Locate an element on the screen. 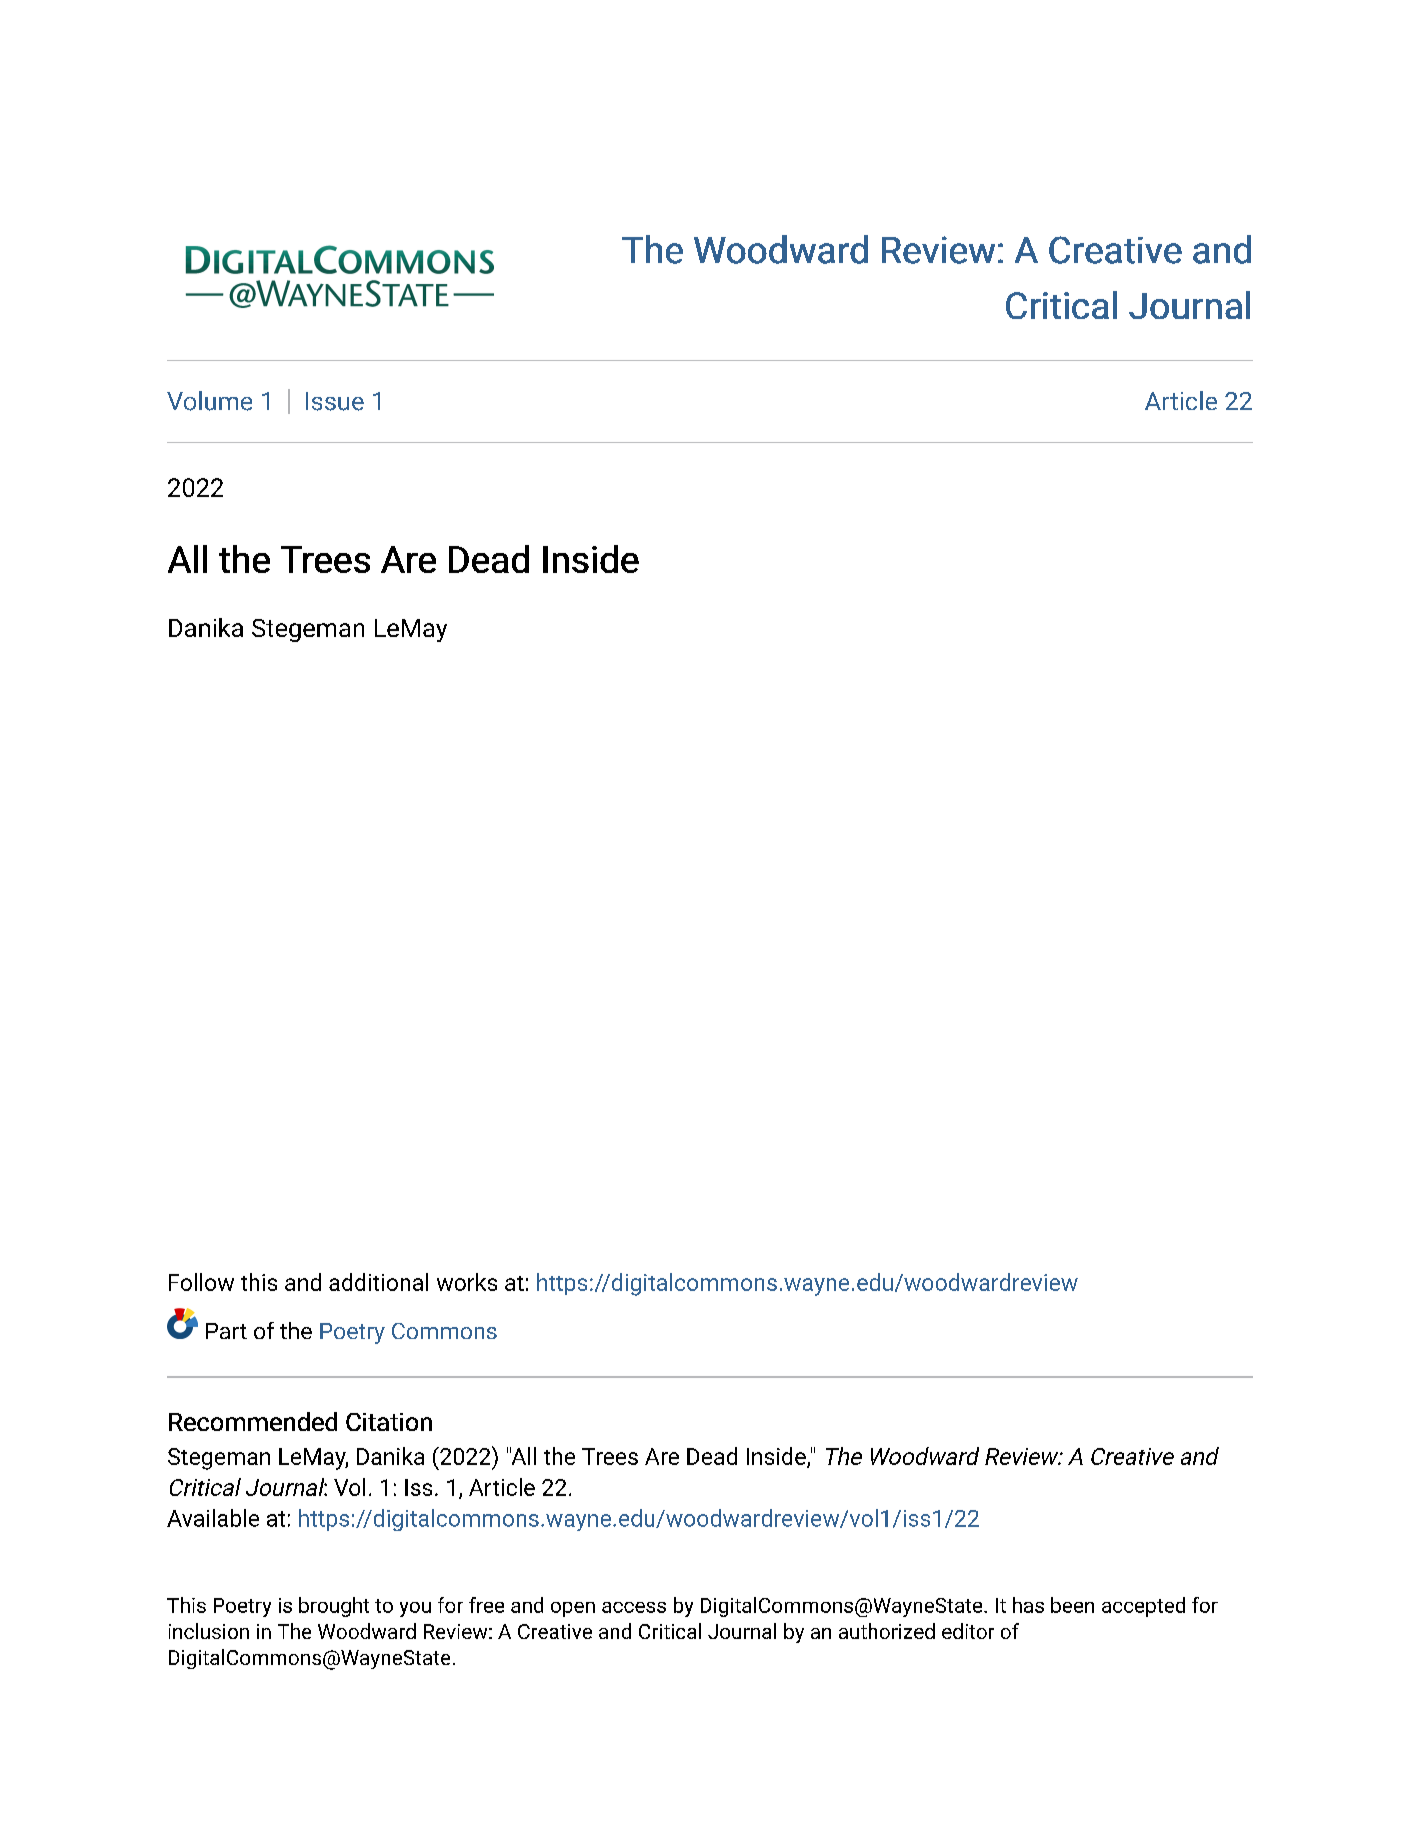  access is located at coordinates (634, 1607).
